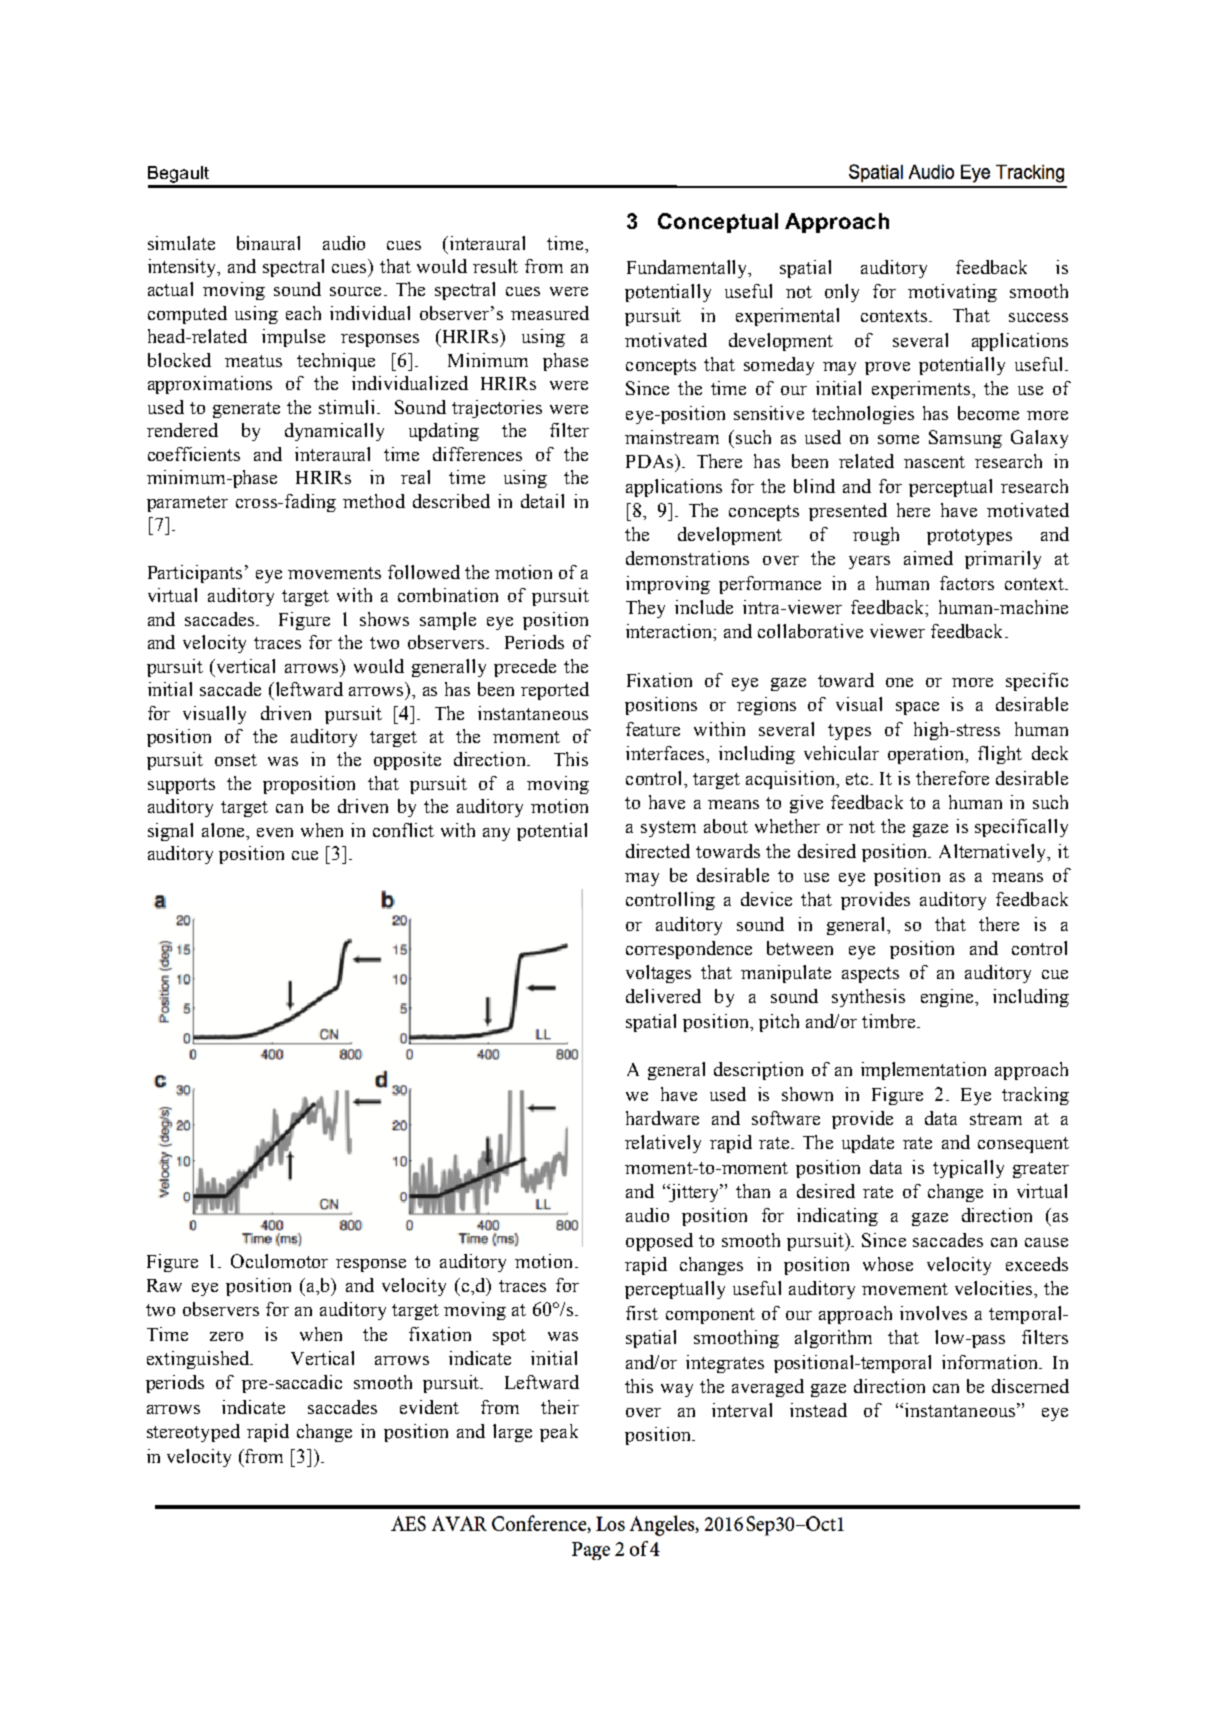 The image size is (1213, 1717). What do you see at coordinates (268, 243) in the image?
I see `binaural` at bounding box center [268, 243].
